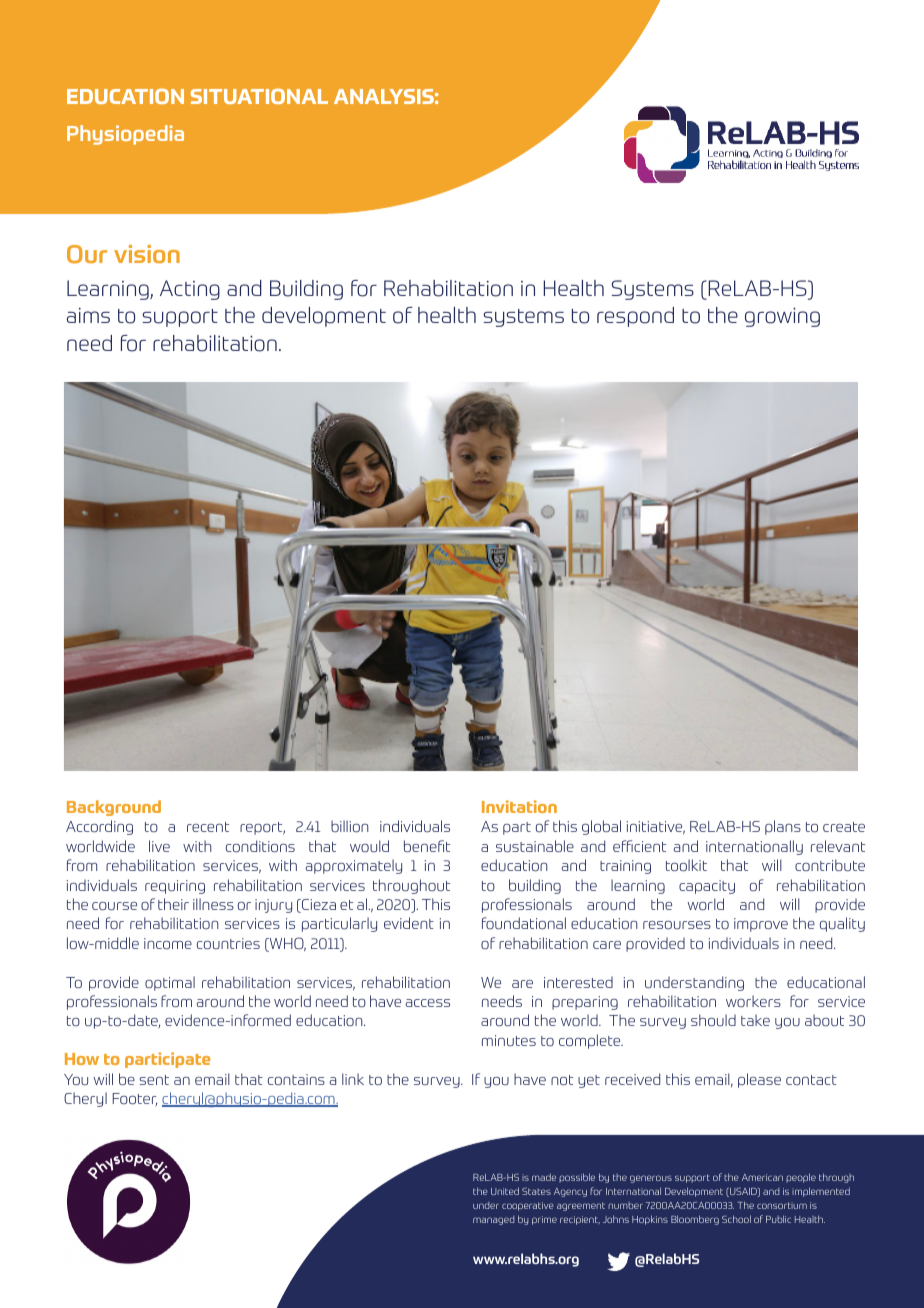  I want to click on aims, so click(88, 315).
